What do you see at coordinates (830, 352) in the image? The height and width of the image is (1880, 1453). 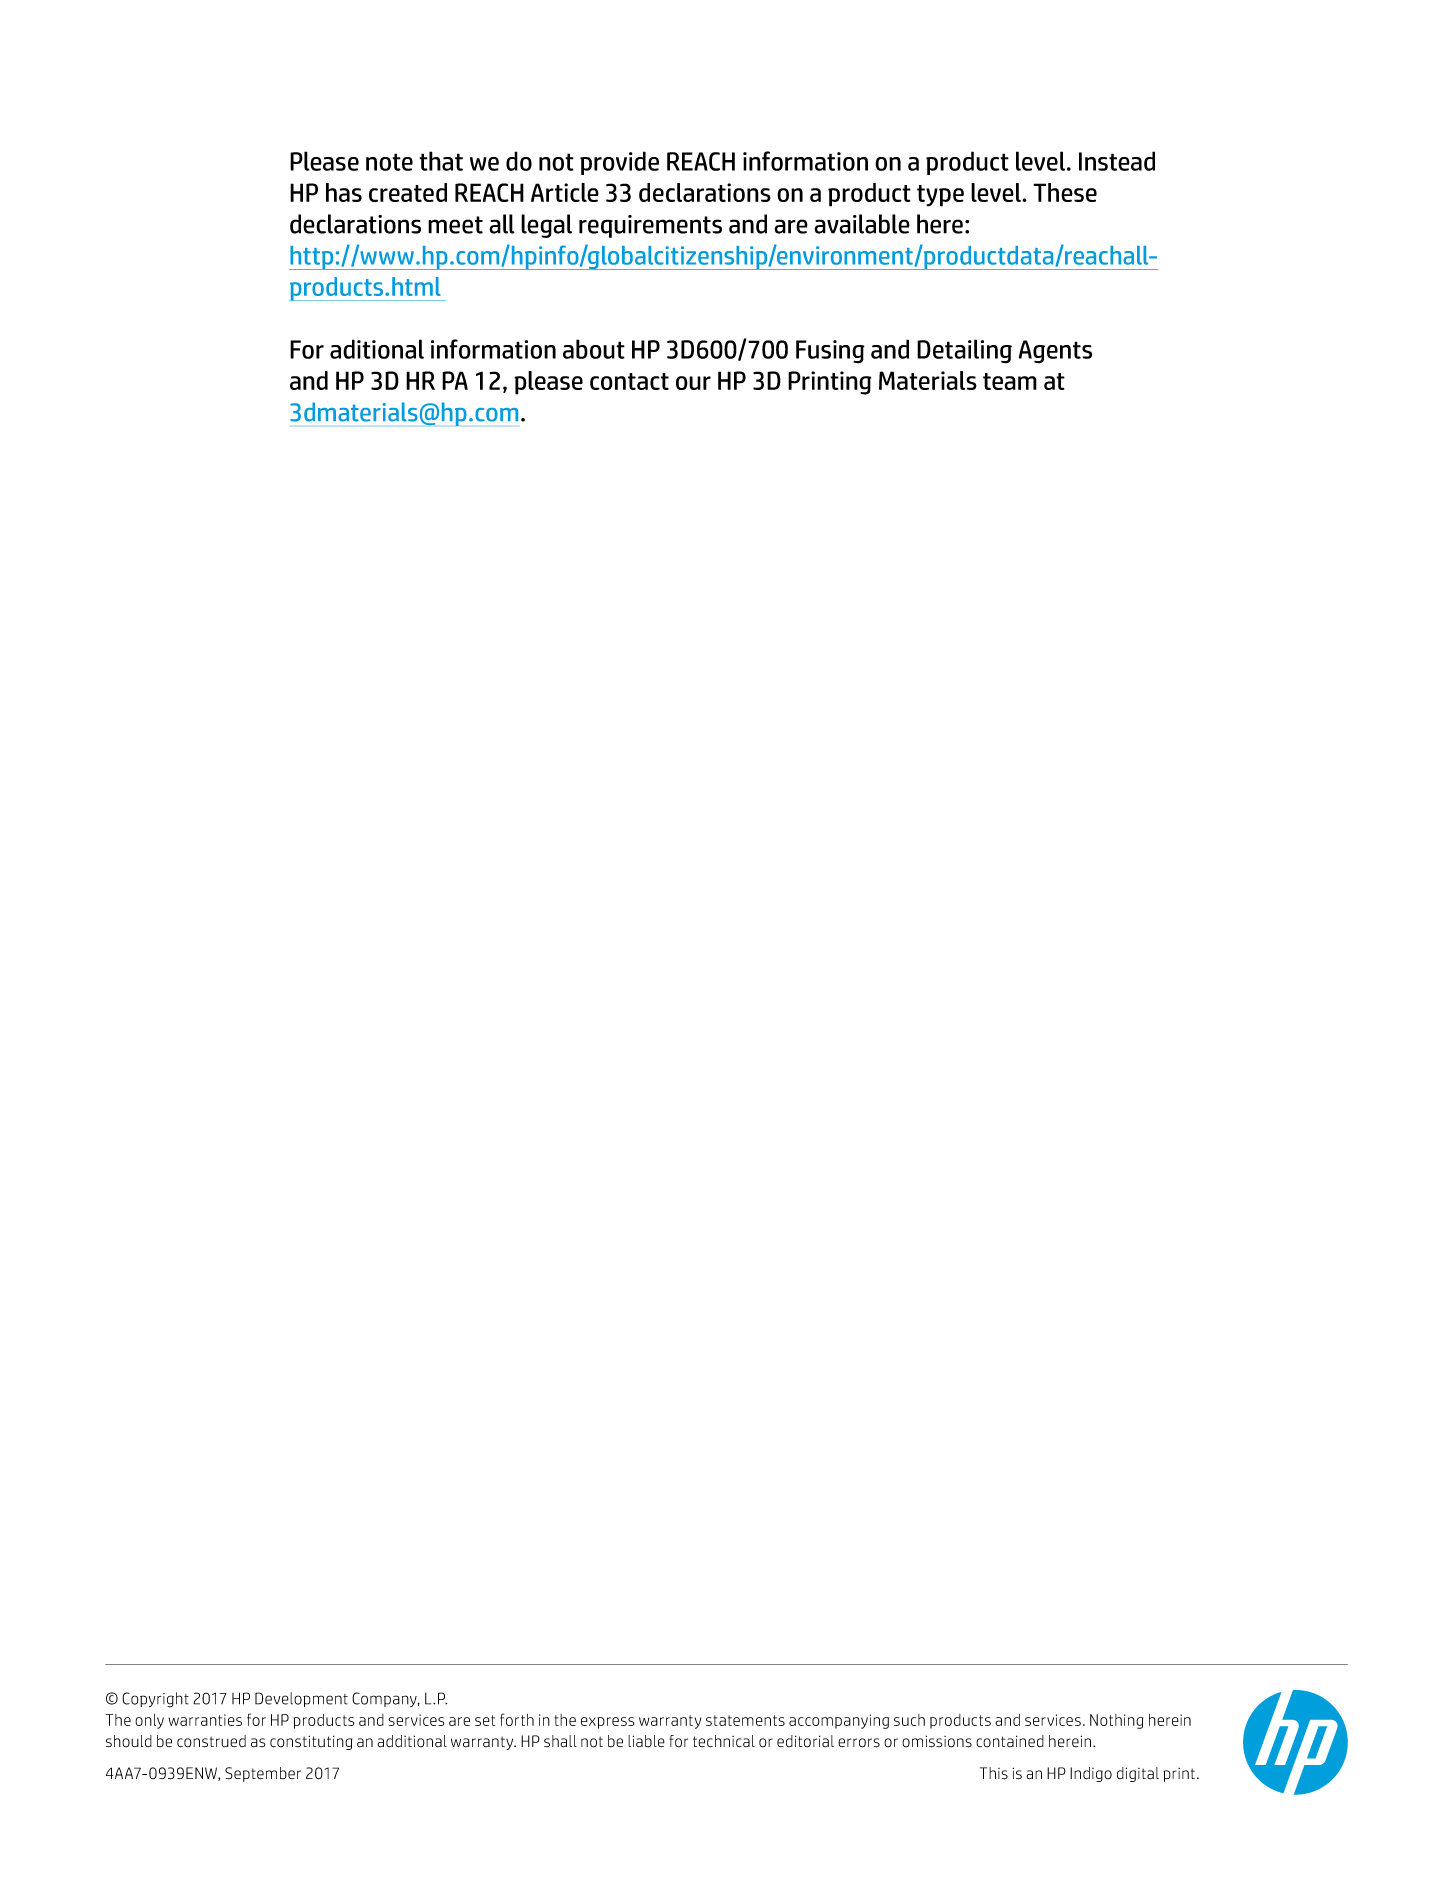 I see `Fusing` at bounding box center [830, 352].
